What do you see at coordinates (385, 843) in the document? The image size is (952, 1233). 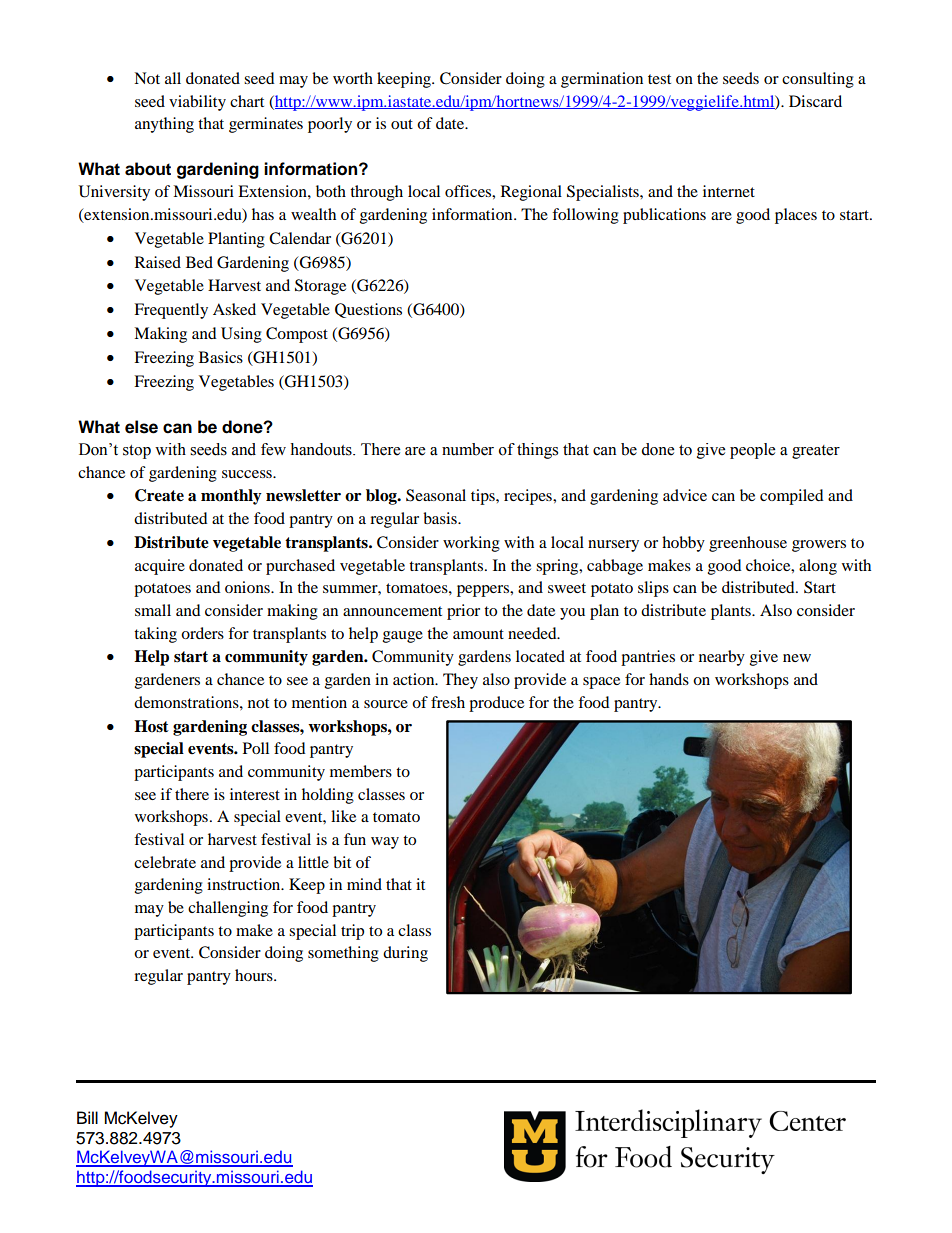 I see `way` at bounding box center [385, 843].
